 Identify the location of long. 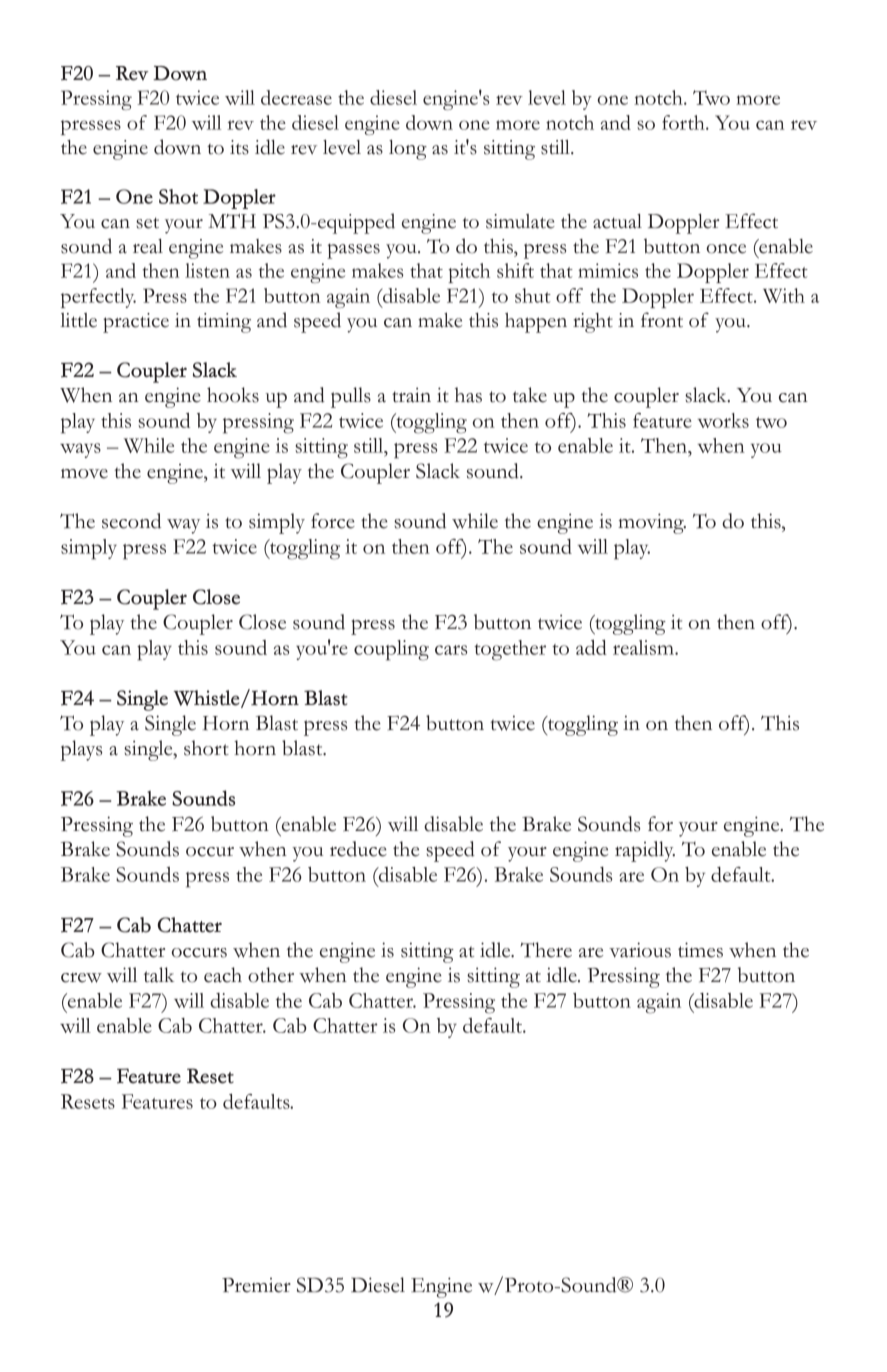
(408, 150).
